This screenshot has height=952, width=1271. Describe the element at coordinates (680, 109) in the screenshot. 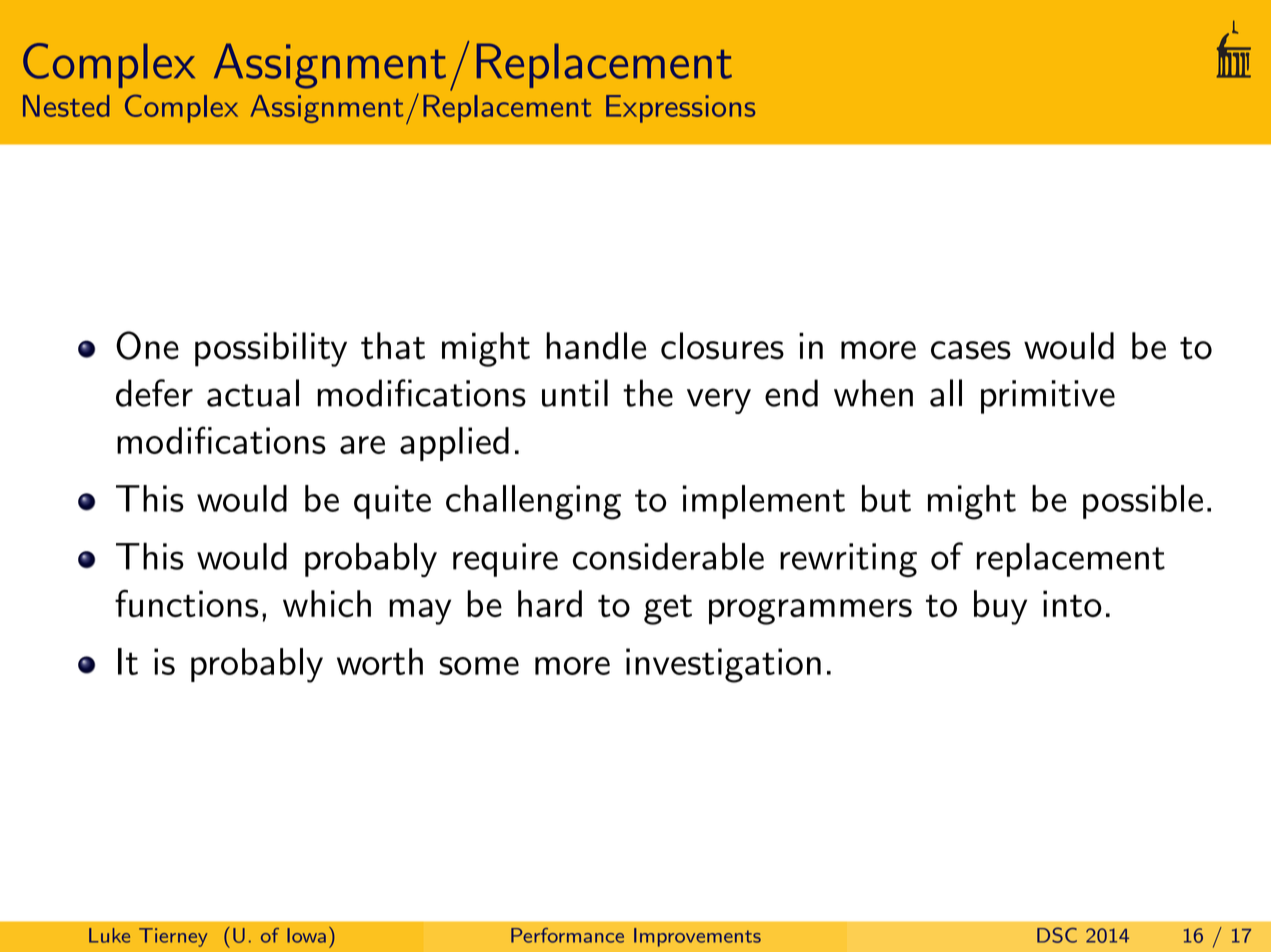

I see `Expressions` at that location.
